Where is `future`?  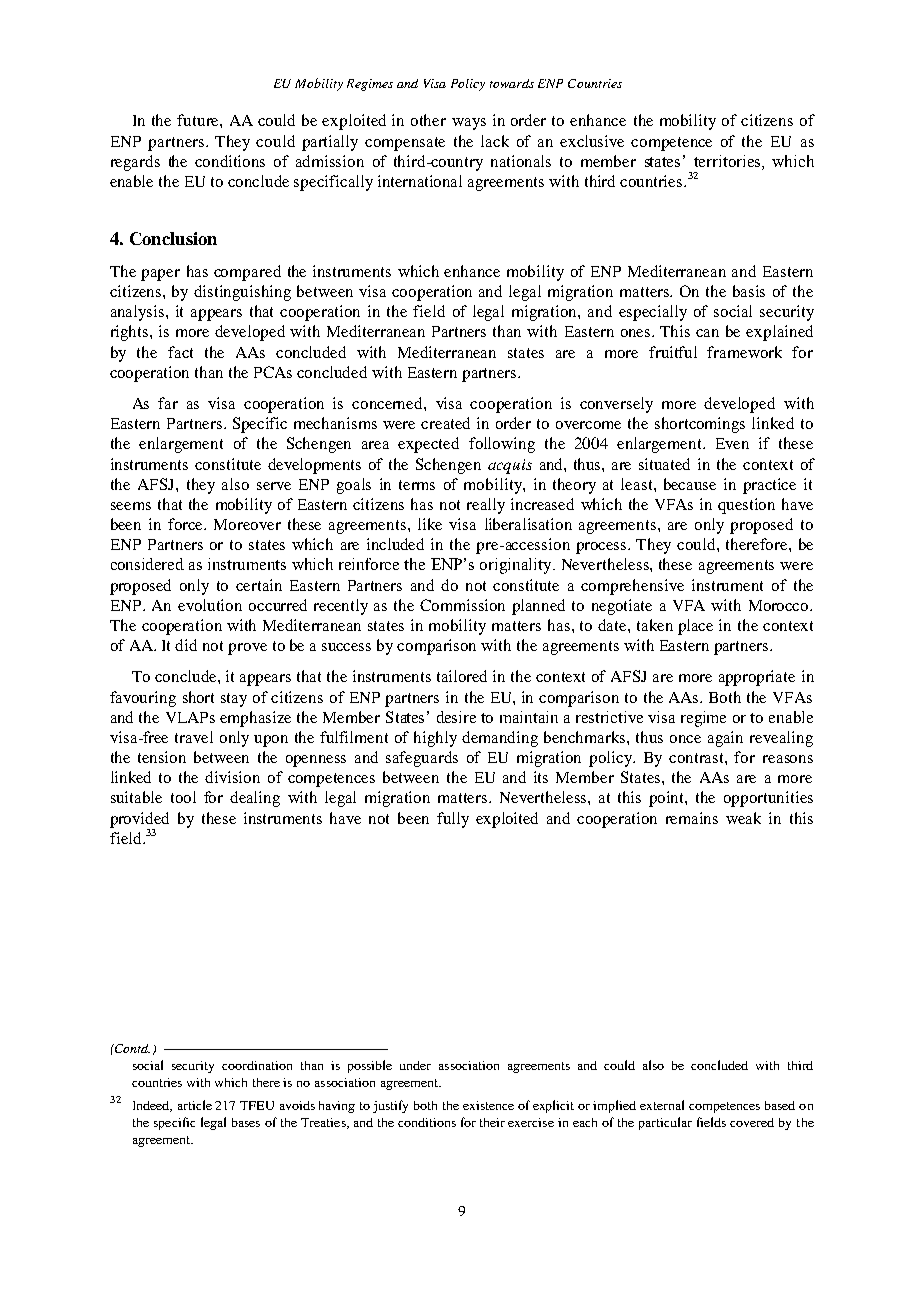 future is located at coordinates (199, 120).
